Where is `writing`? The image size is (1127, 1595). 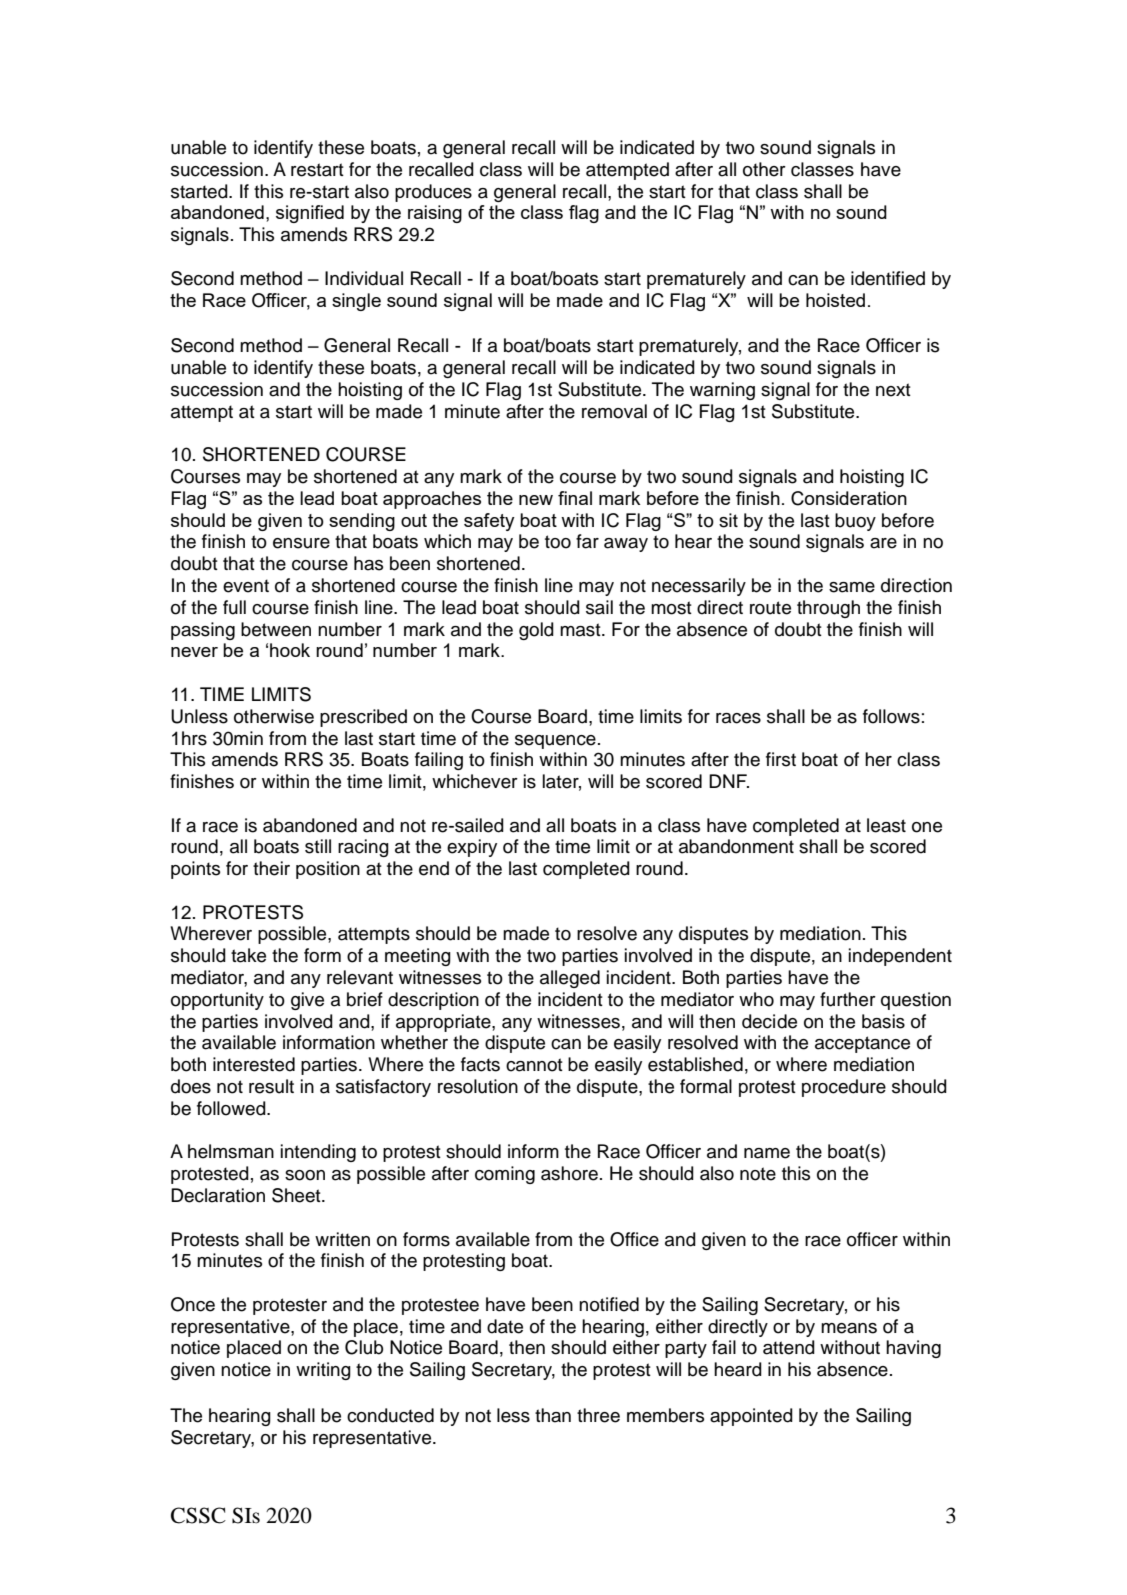
writing is located at coordinates (323, 1371).
